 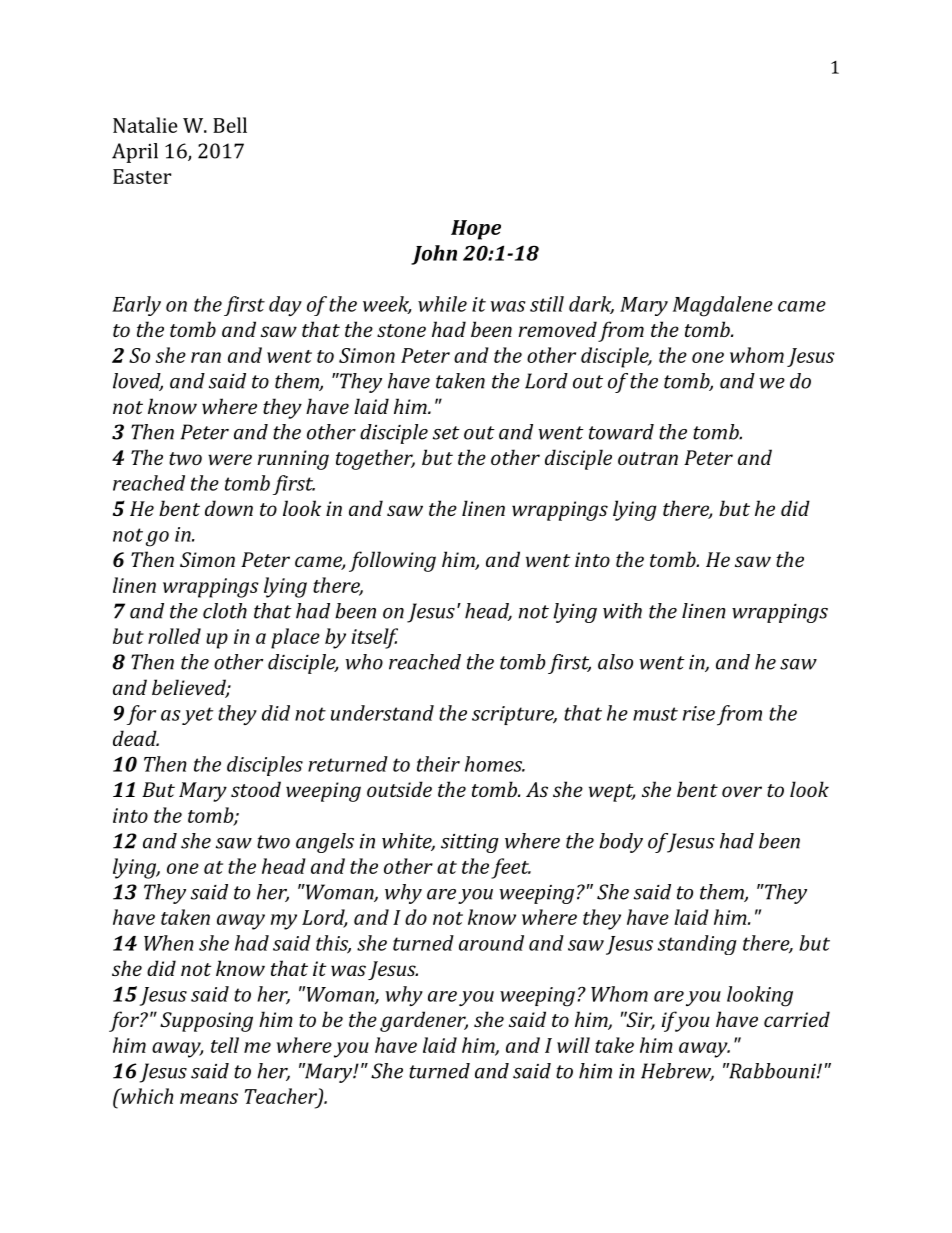 What do you see at coordinates (622, 611) in the screenshot?
I see `with` at bounding box center [622, 611].
